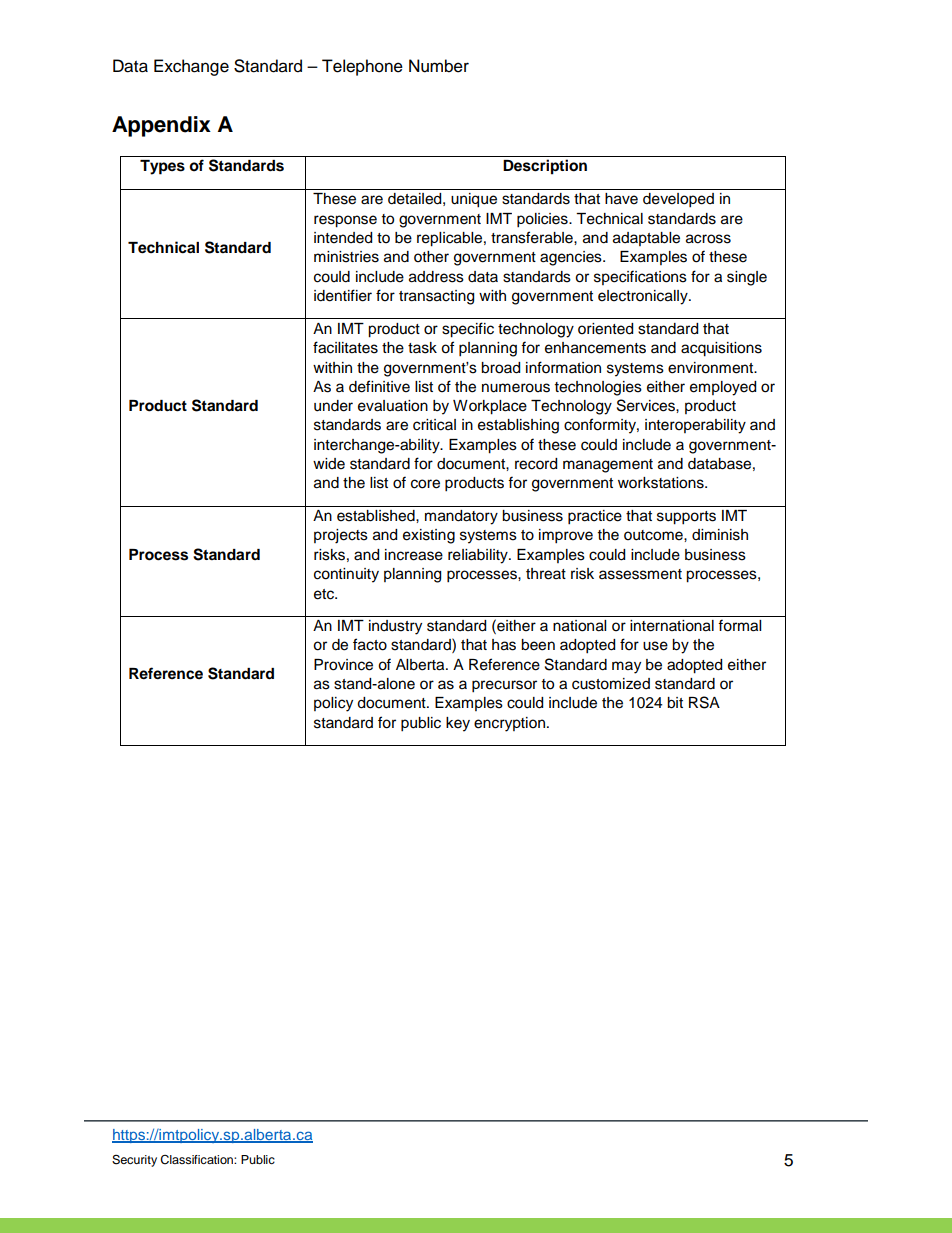 This screenshot has width=952, height=1233. What do you see at coordinates (325, 594) in the screenshot?
I see `etc` at bounding box center [325, 594].
